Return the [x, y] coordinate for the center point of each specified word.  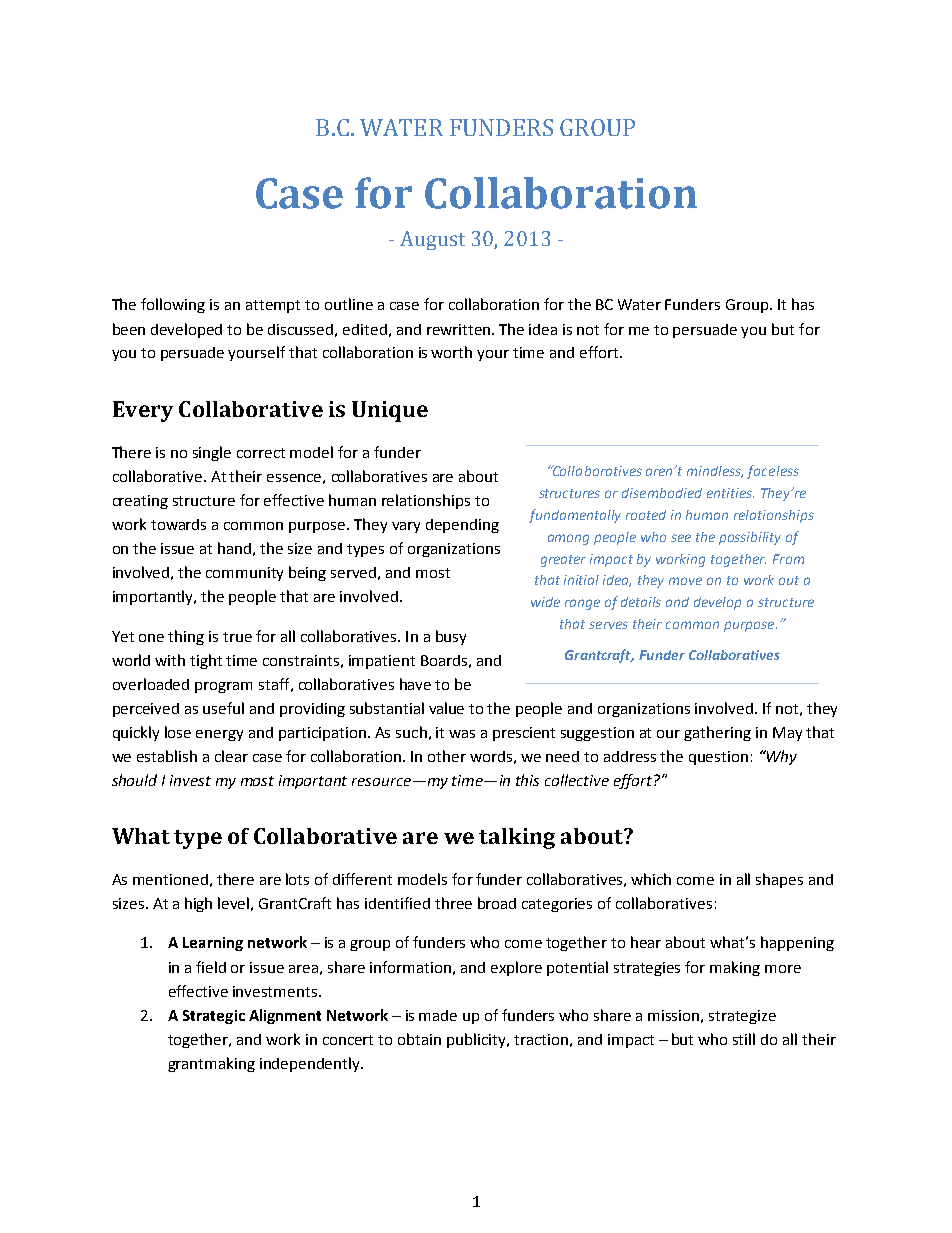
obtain [419, 1039]
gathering [717, 733]
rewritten [458, 329]
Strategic [214, 1017]
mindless [715, 472]
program [223, 687]
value [446, 708]
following [173, 305]
